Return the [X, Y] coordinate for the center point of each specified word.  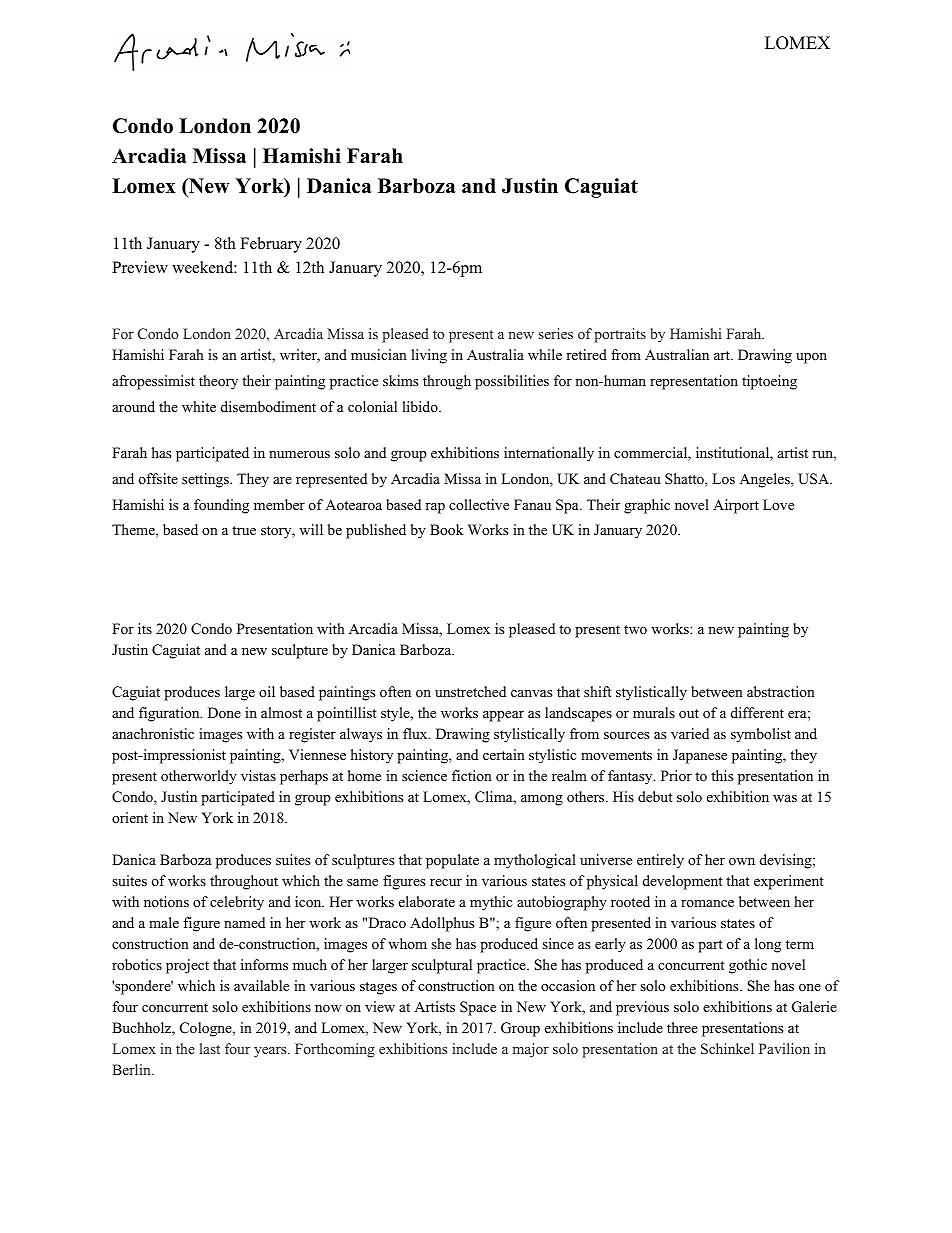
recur [446, 882]
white [199, 406]
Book [446, 530]
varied [690, 733]
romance [707, 903]
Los [723, 478]
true [244, 530]
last [210, 1048]
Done [224, 712]
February [271, 245]
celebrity [237, 903]
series [556, 333]
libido [421, 406]
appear [503, 716]
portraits [620, 335]
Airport [736, 506]
